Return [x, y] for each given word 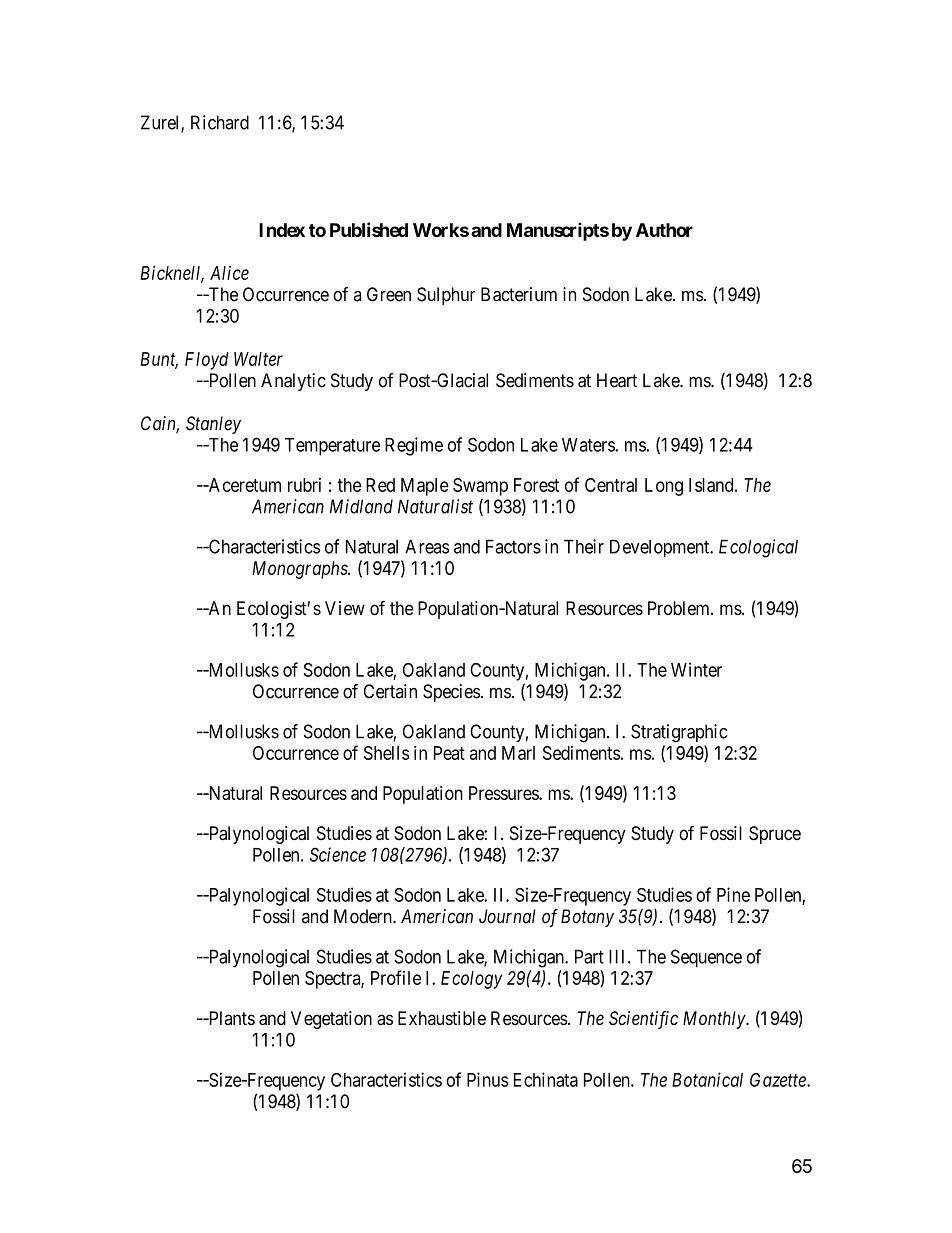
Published [369, 229]
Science [337, 854]
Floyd [206, 361]
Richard [220, 122]
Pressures [504, 793]
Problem [680, 608]
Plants [230, 1018]
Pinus [488, 1079]
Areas [427, 546]
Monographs [300, 570]
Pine [733, 894]
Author [664, 230]
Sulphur [446, 296]
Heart [617, 380]
